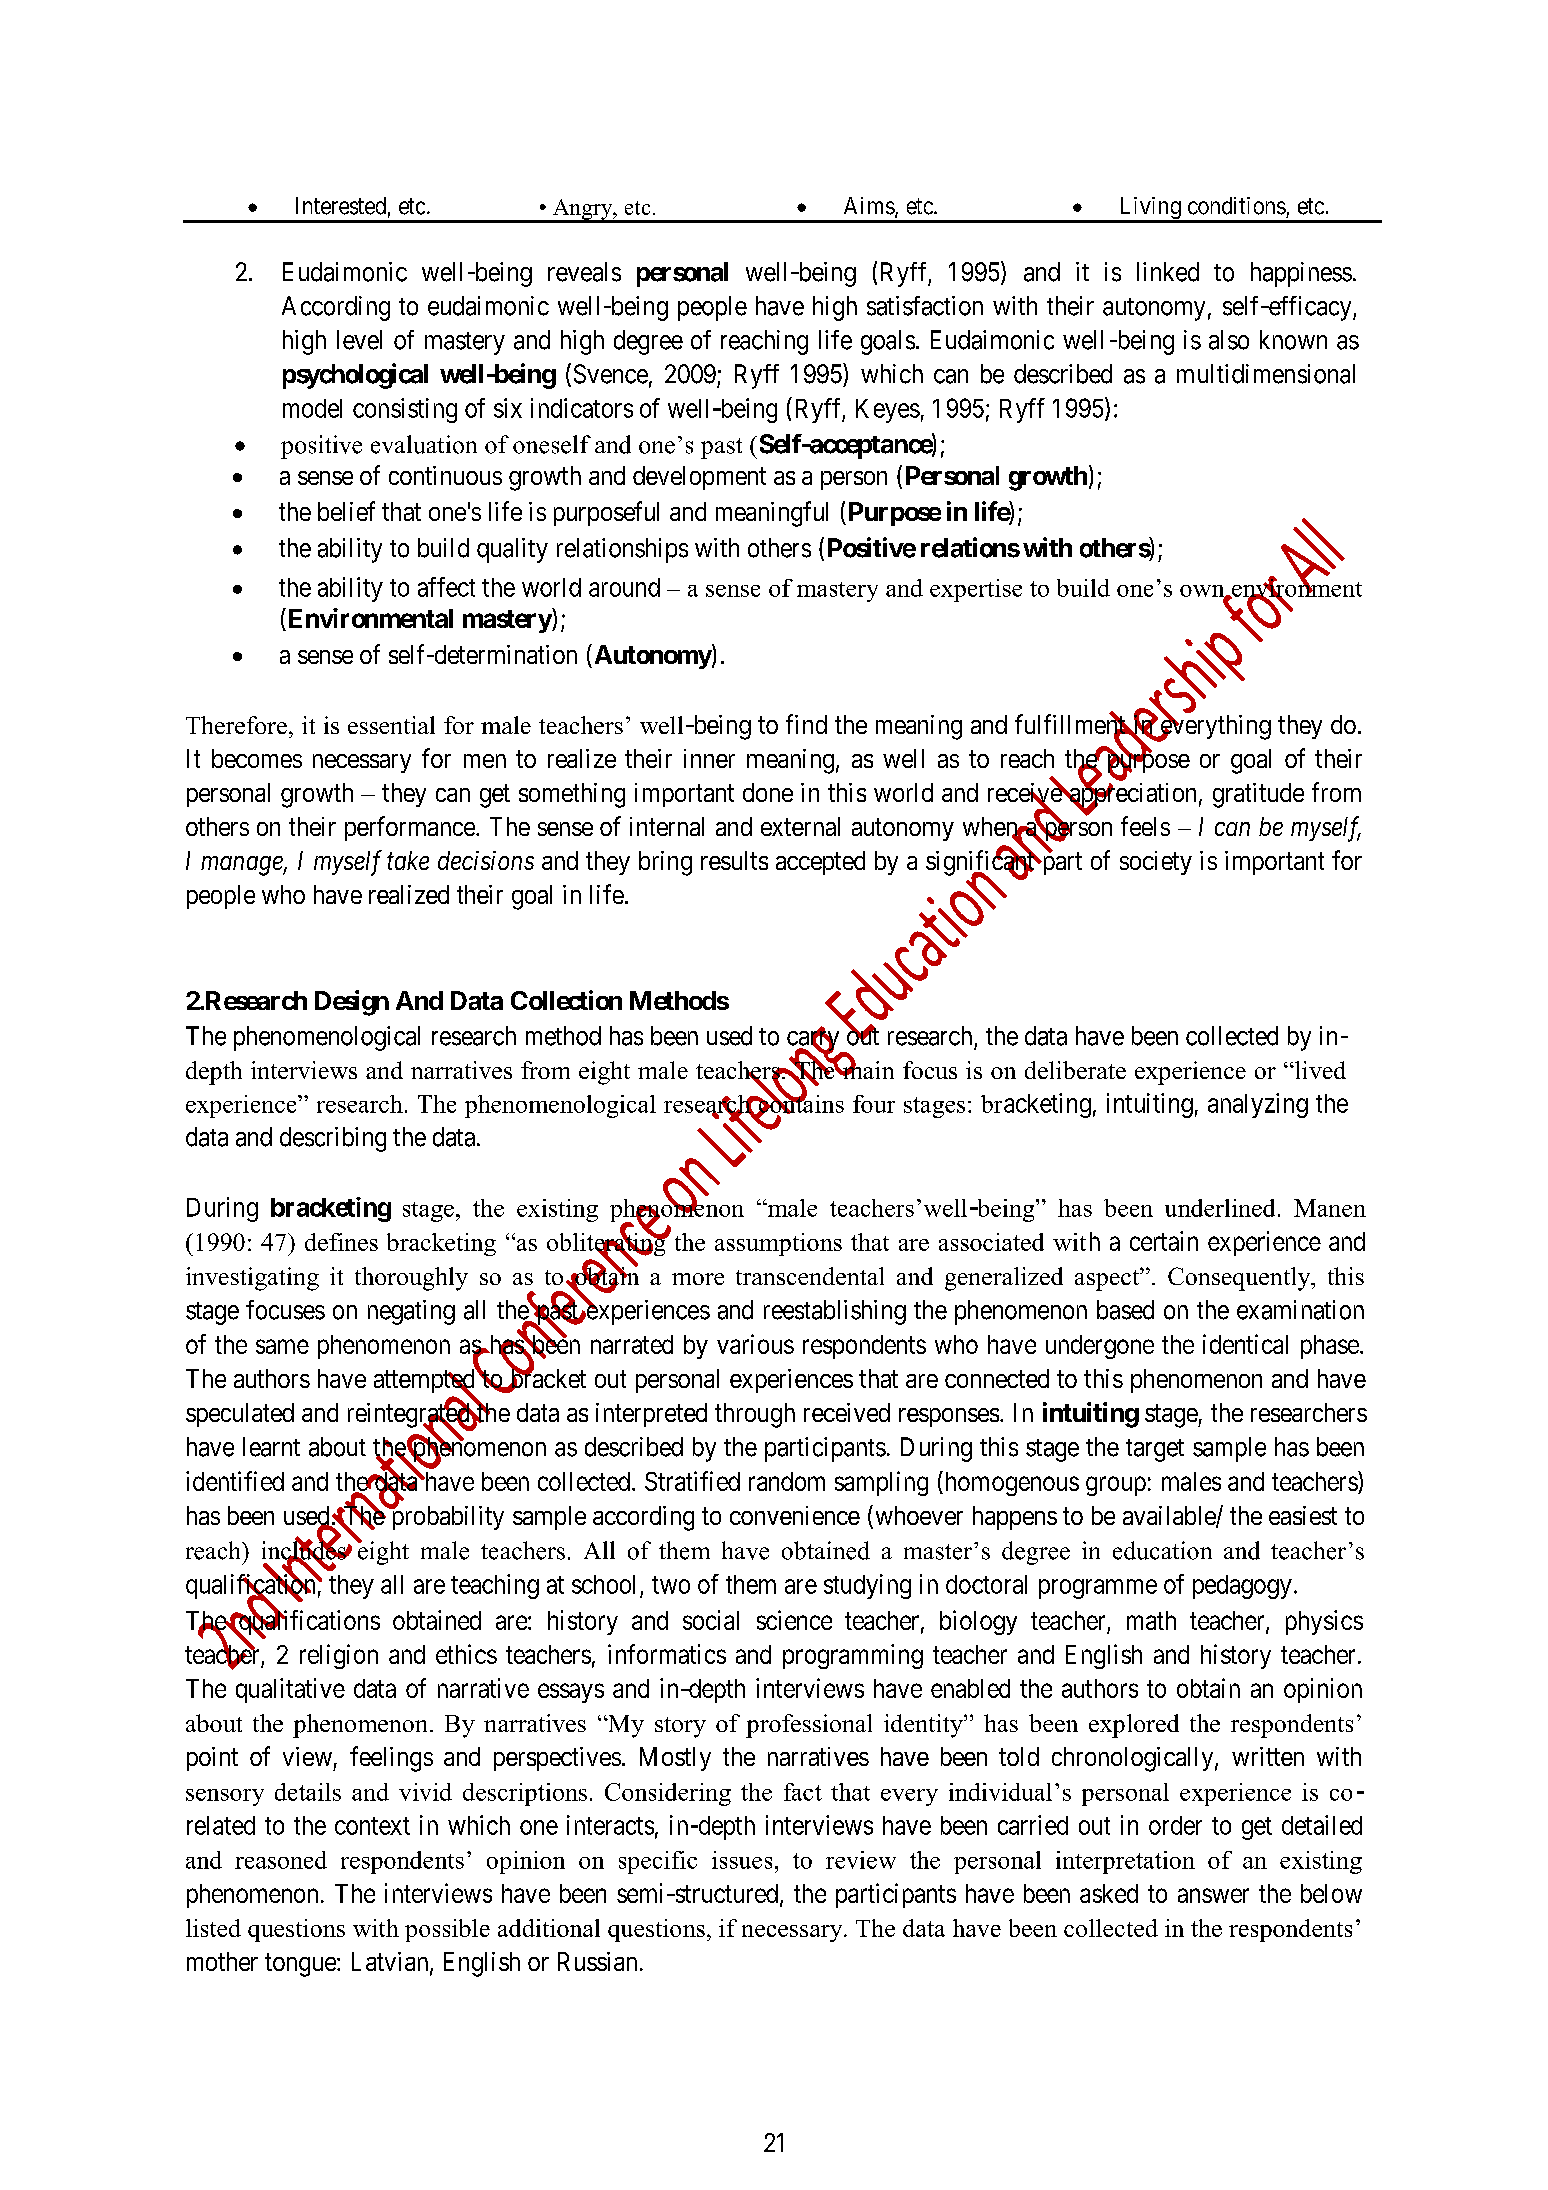  Describe the element at coordinates (806, 724) in the screenshot. I see `find` at that location.
